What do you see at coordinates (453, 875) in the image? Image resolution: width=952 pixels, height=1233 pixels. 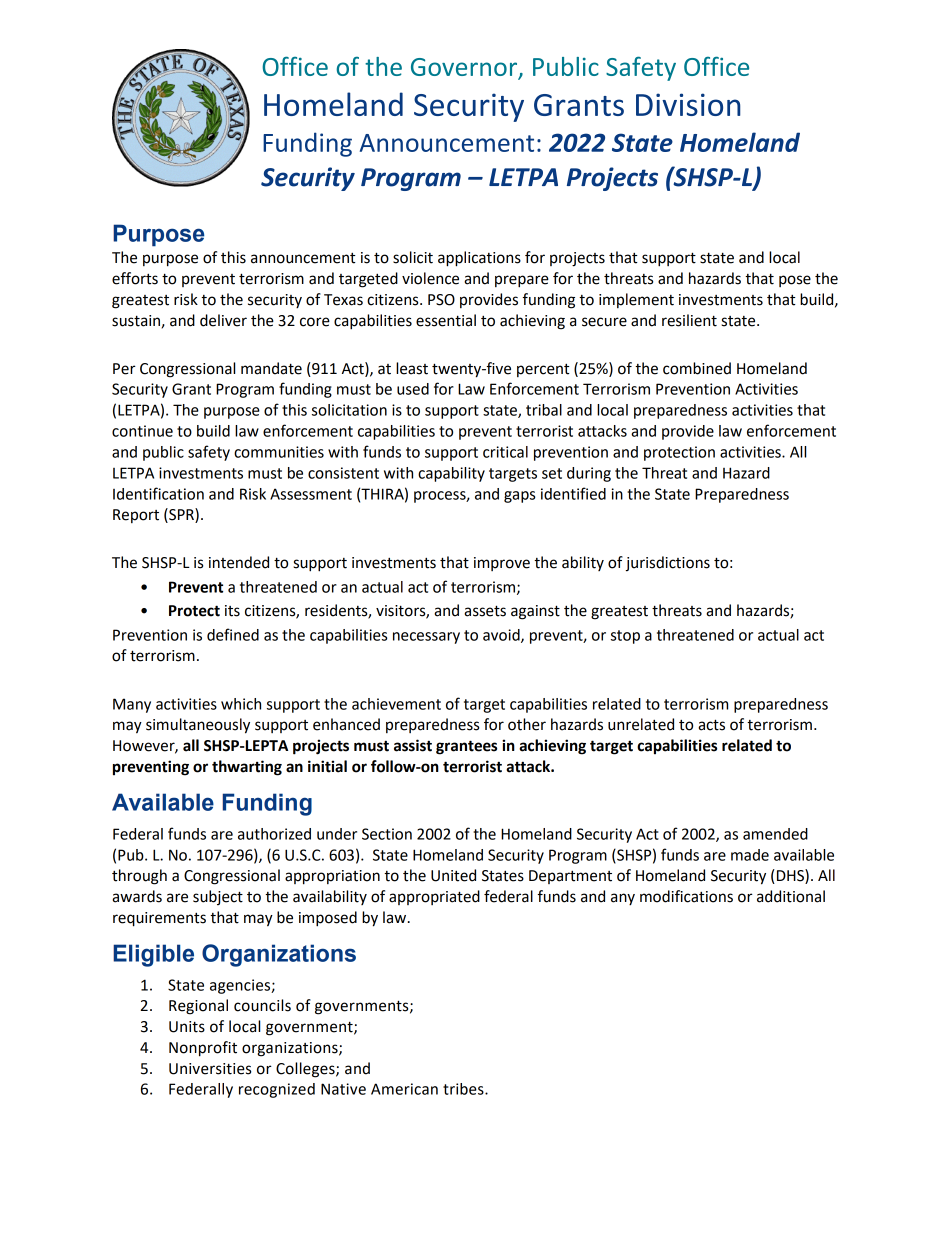 I see `United` at bounding box center [453, 875].
